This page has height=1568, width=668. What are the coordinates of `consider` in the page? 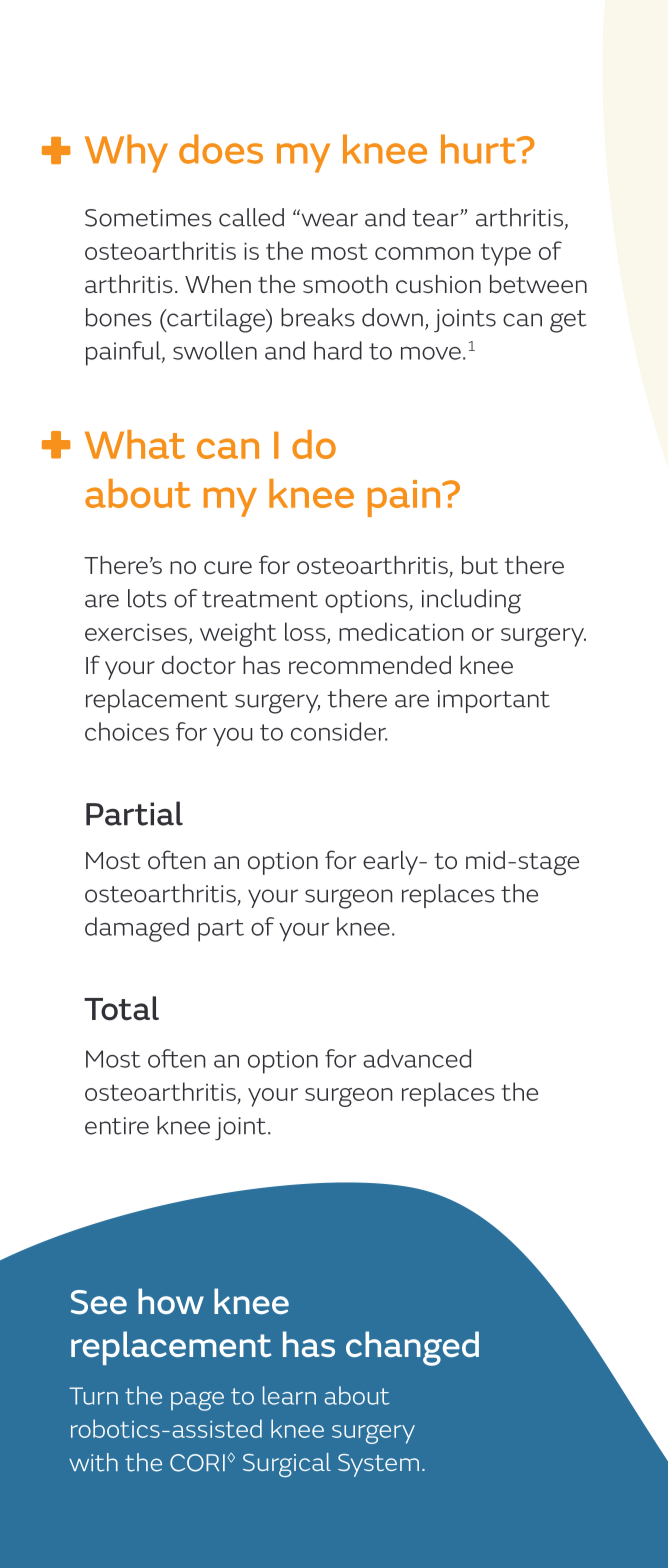 It's located at (339, 731).
